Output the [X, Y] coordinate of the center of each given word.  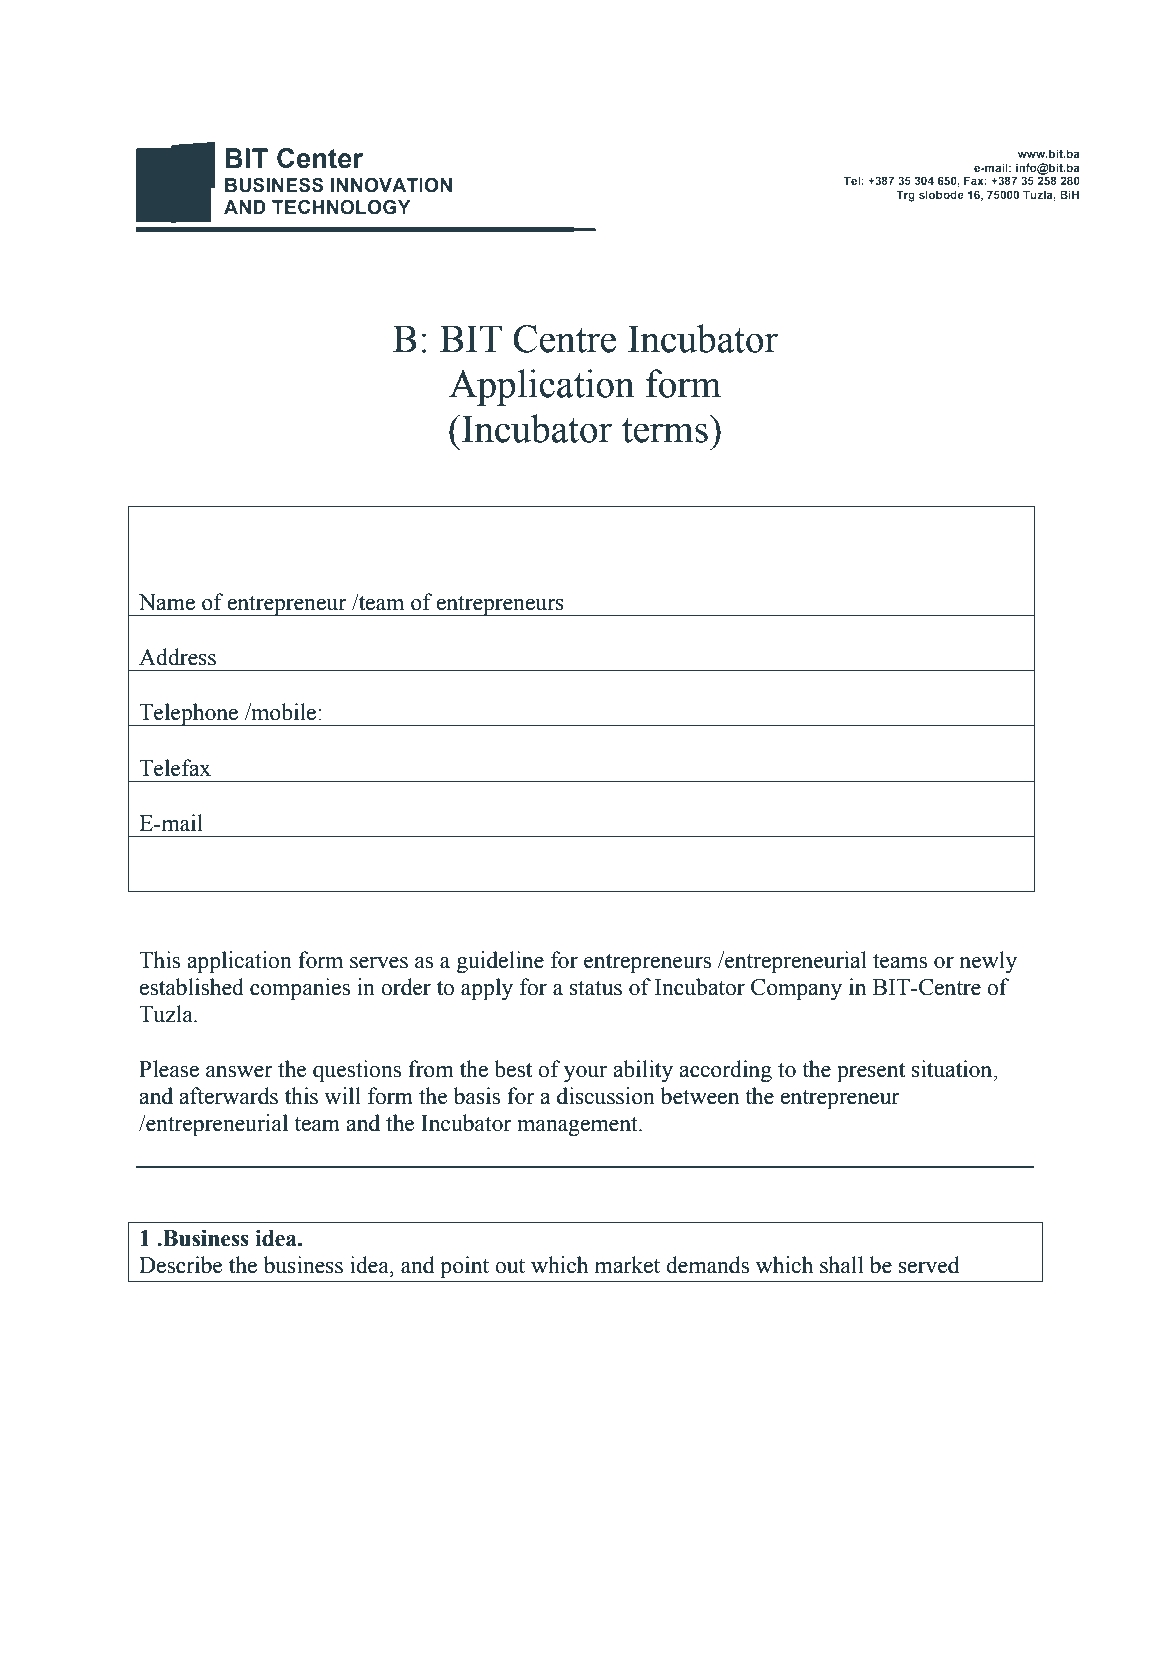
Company [796, 989]
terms [665, 430]
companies [300, 989]
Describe [180, 1265]
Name [167, 602]
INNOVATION [391, 185]
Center [320, 158]
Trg [905, 196]
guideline [500, 962]
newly [988, 962]
